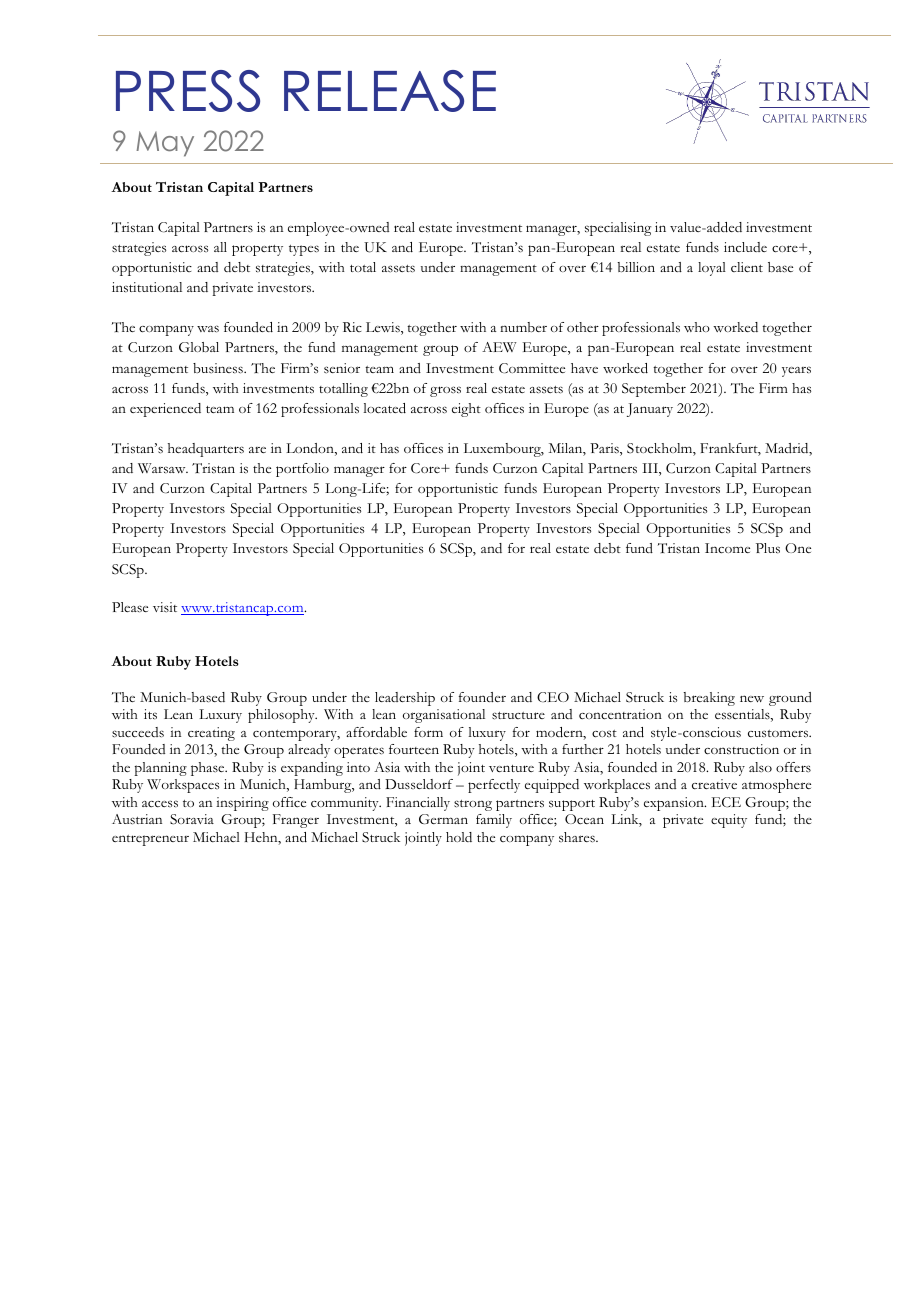 This screenshot has height=1308, width=924. What do you see at coordinates (390, 91) in the screenshot?
I see `RELEASE` at bounding box center [390, 91].
